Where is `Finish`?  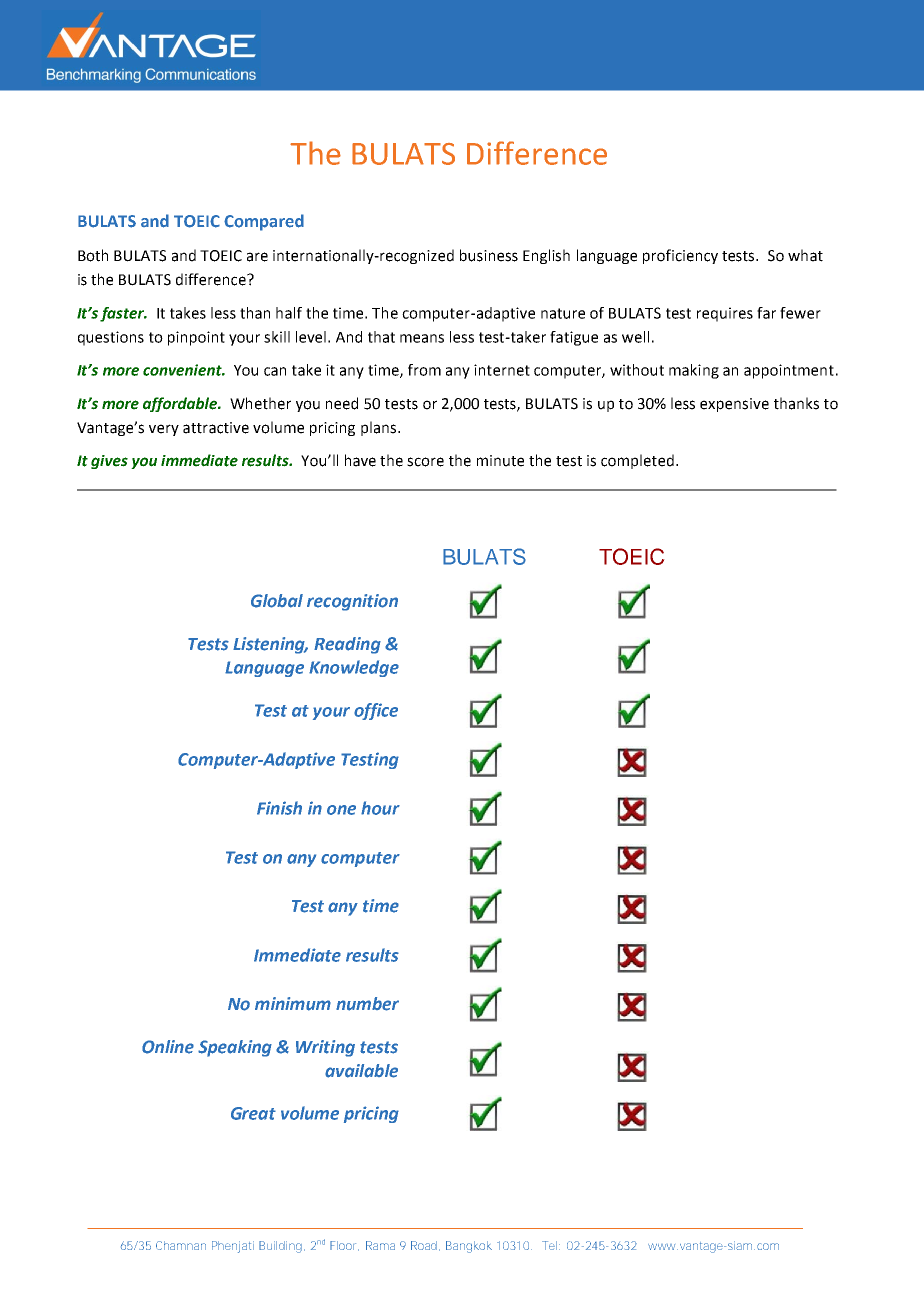 Finish is located at coordinates (279, 808).
